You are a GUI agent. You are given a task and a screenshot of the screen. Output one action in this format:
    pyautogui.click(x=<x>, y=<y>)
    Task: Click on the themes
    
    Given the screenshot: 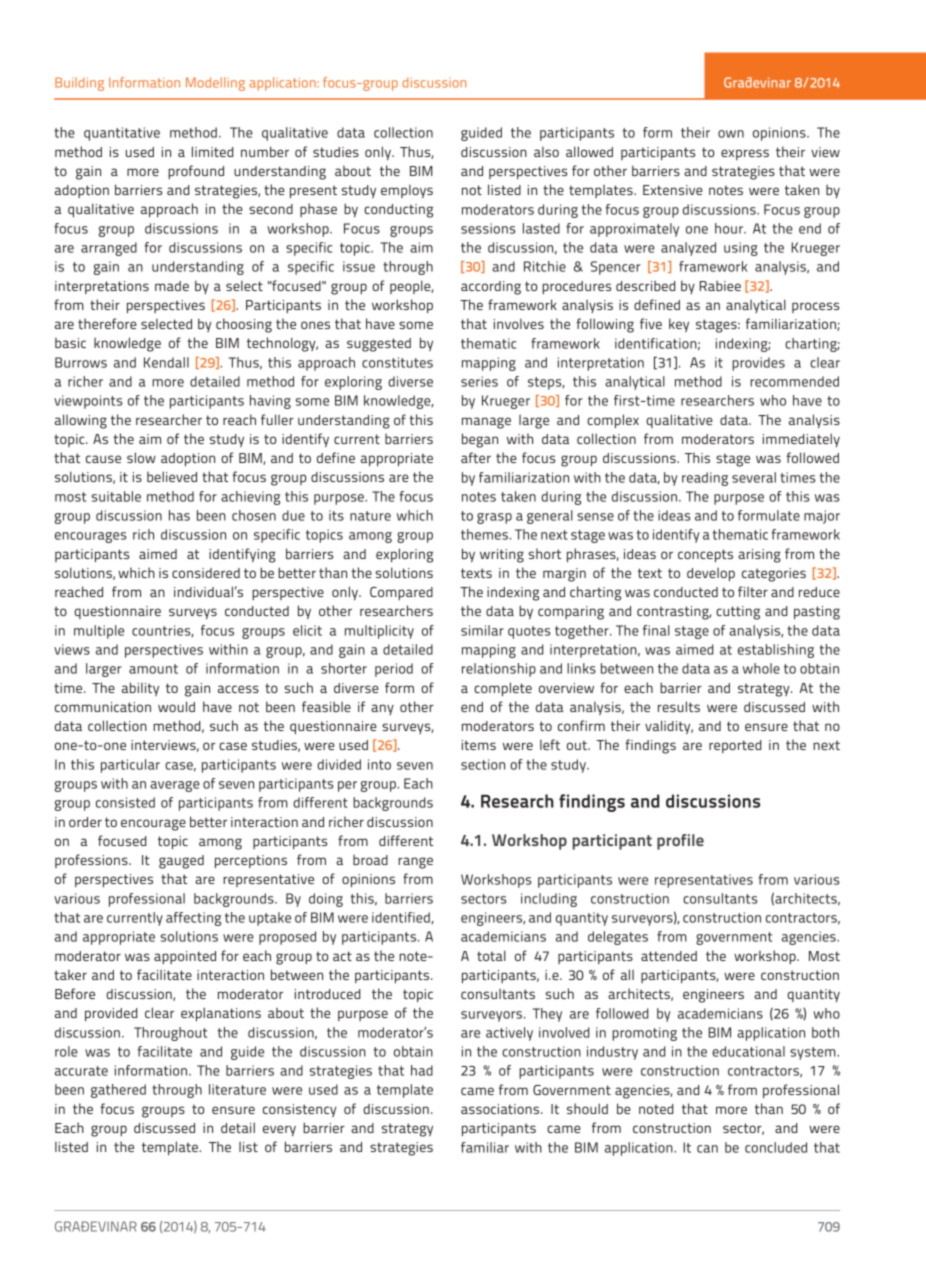 What is the action you would take?
    pyautogui.click(x=484, y=534)
